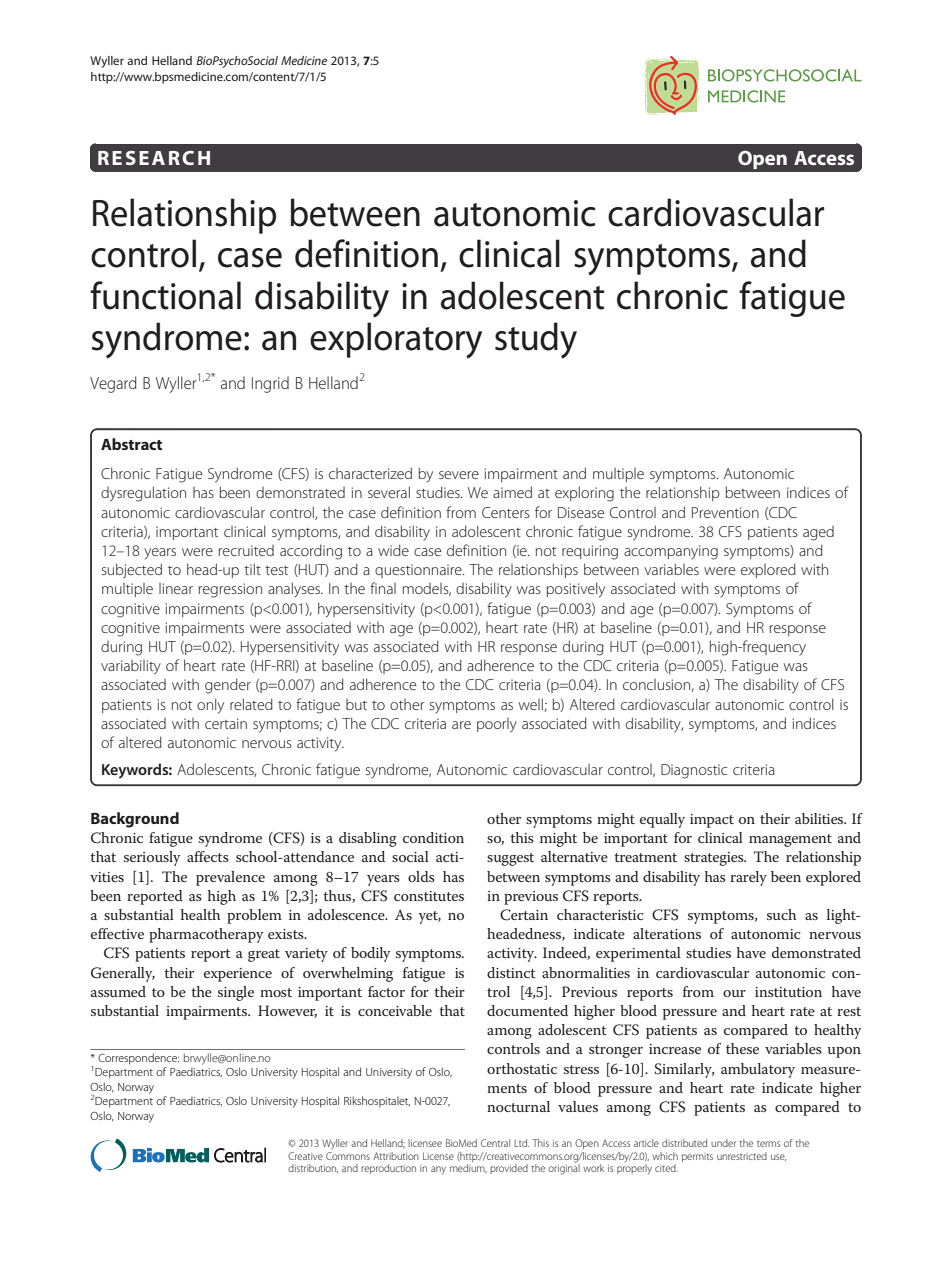 The height and width of the page is (1270, 952). What do you see at coordinates (313, 1168) in the page?
I see `distribution` at bounding box center [313, 1168].
